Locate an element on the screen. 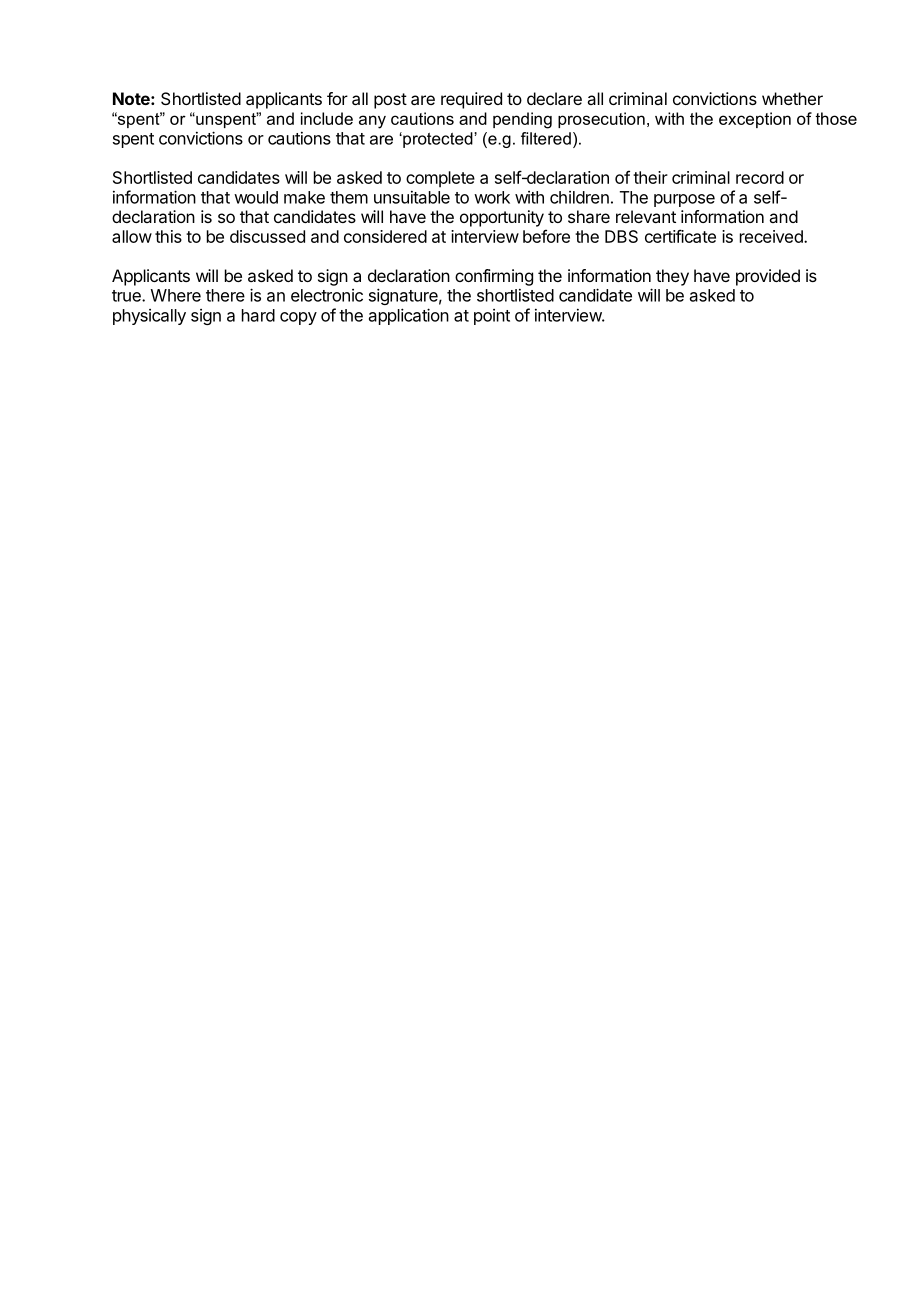 The image size is (924, 1307). whether is located at coordinates (792, 98).
